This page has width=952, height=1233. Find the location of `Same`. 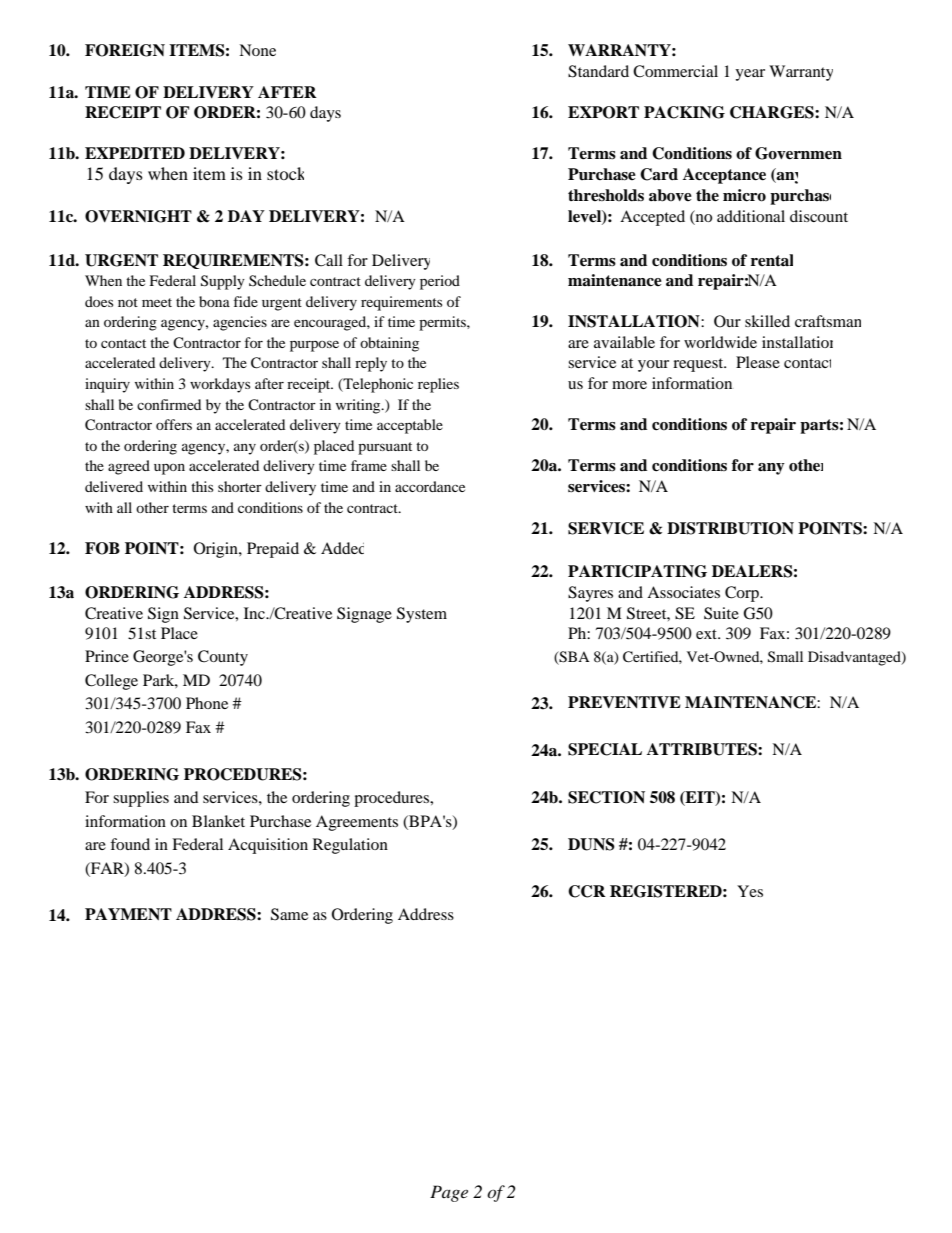

Same is located at coordinates (289, 914).
